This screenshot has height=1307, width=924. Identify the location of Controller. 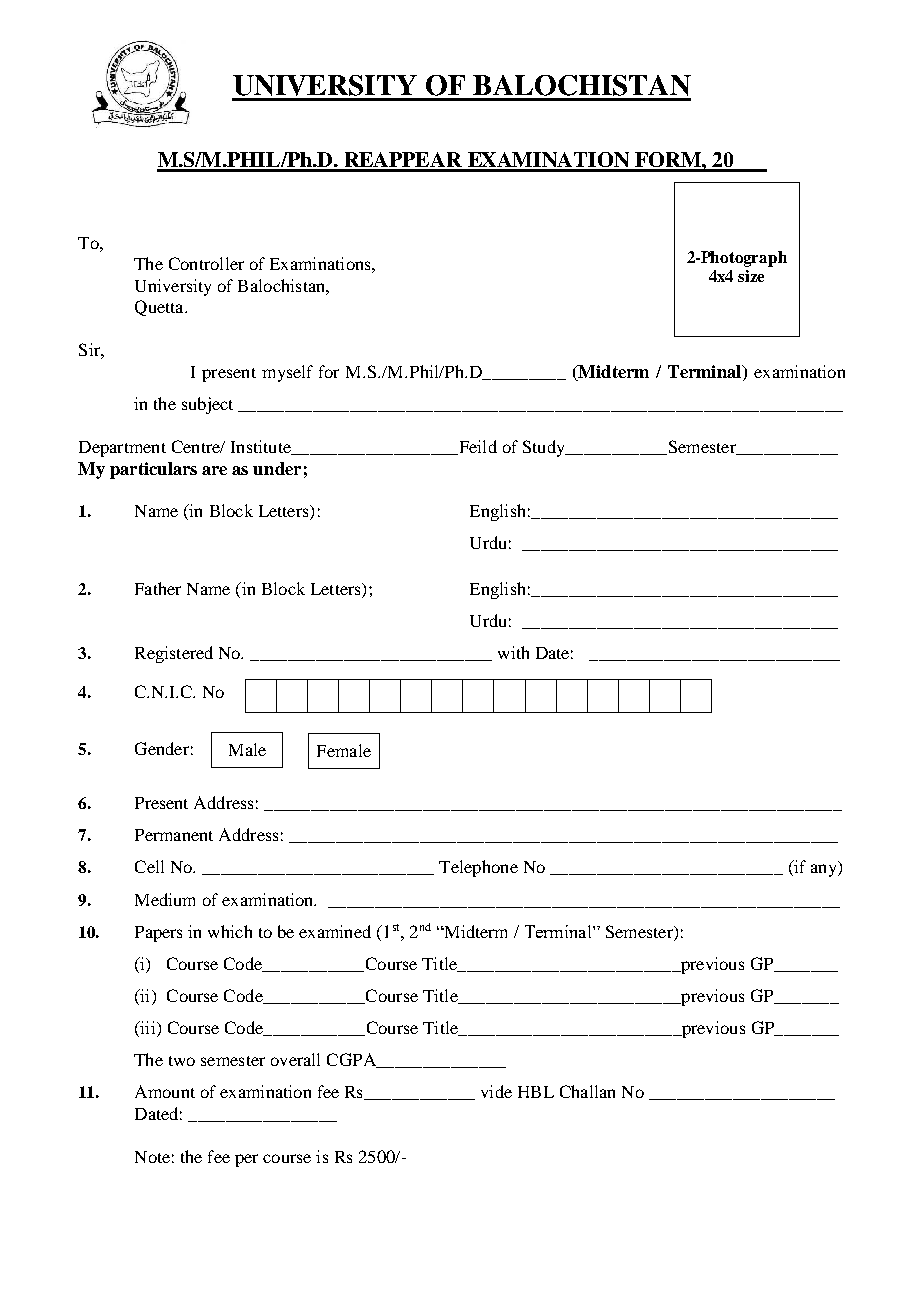
(206, 263).
